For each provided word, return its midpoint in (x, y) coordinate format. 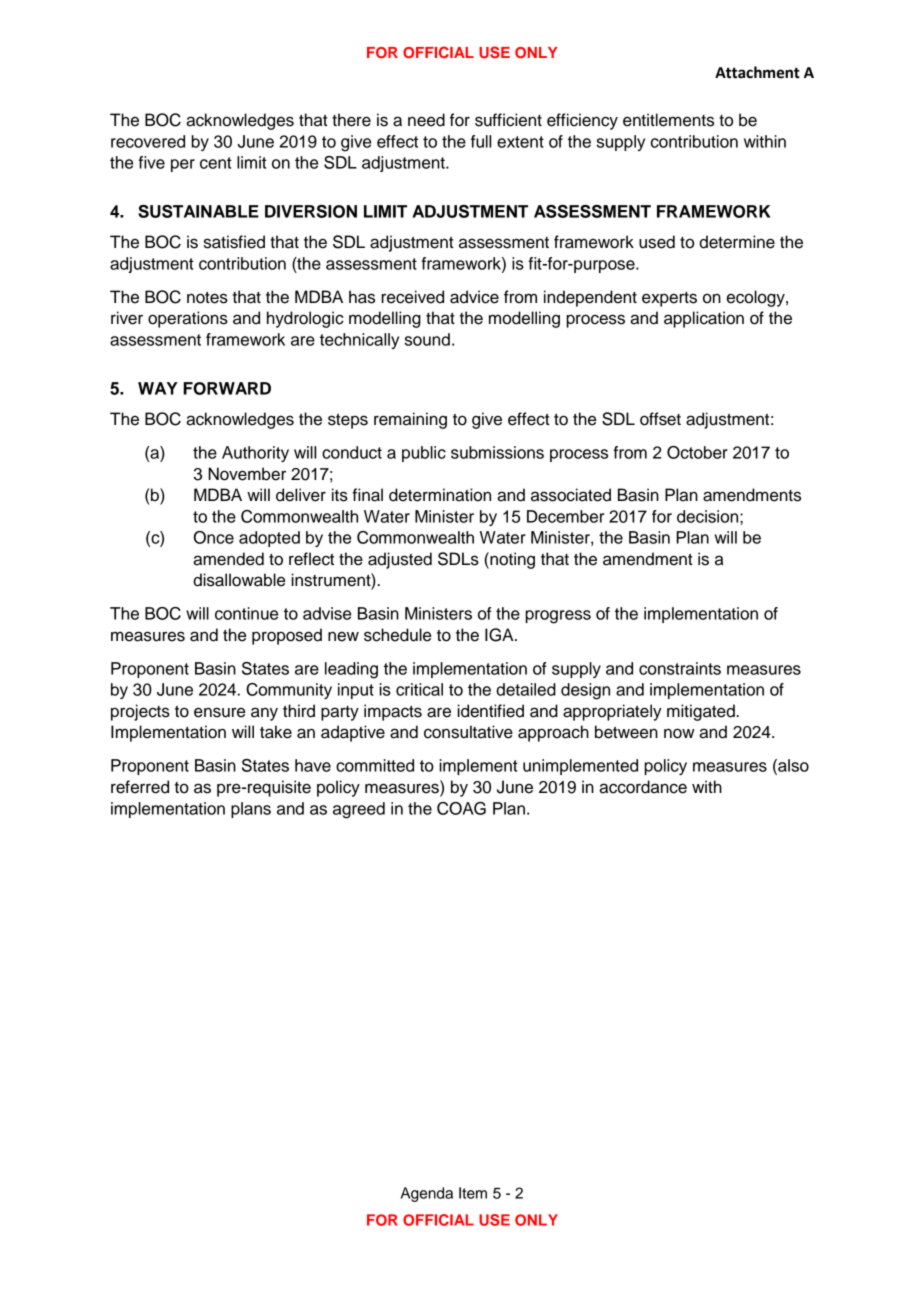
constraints (680, 668)
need (426, 120)
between (626, 732)
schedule (397, 635)
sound (427, 339)
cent (216, 163)
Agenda (427, 1194)
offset (660, 419)
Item (473, 1193)
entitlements (668, 120)
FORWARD (227, 388)
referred (140, 787)
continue (246, 613)
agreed (359, 810)
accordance (643, 787)
